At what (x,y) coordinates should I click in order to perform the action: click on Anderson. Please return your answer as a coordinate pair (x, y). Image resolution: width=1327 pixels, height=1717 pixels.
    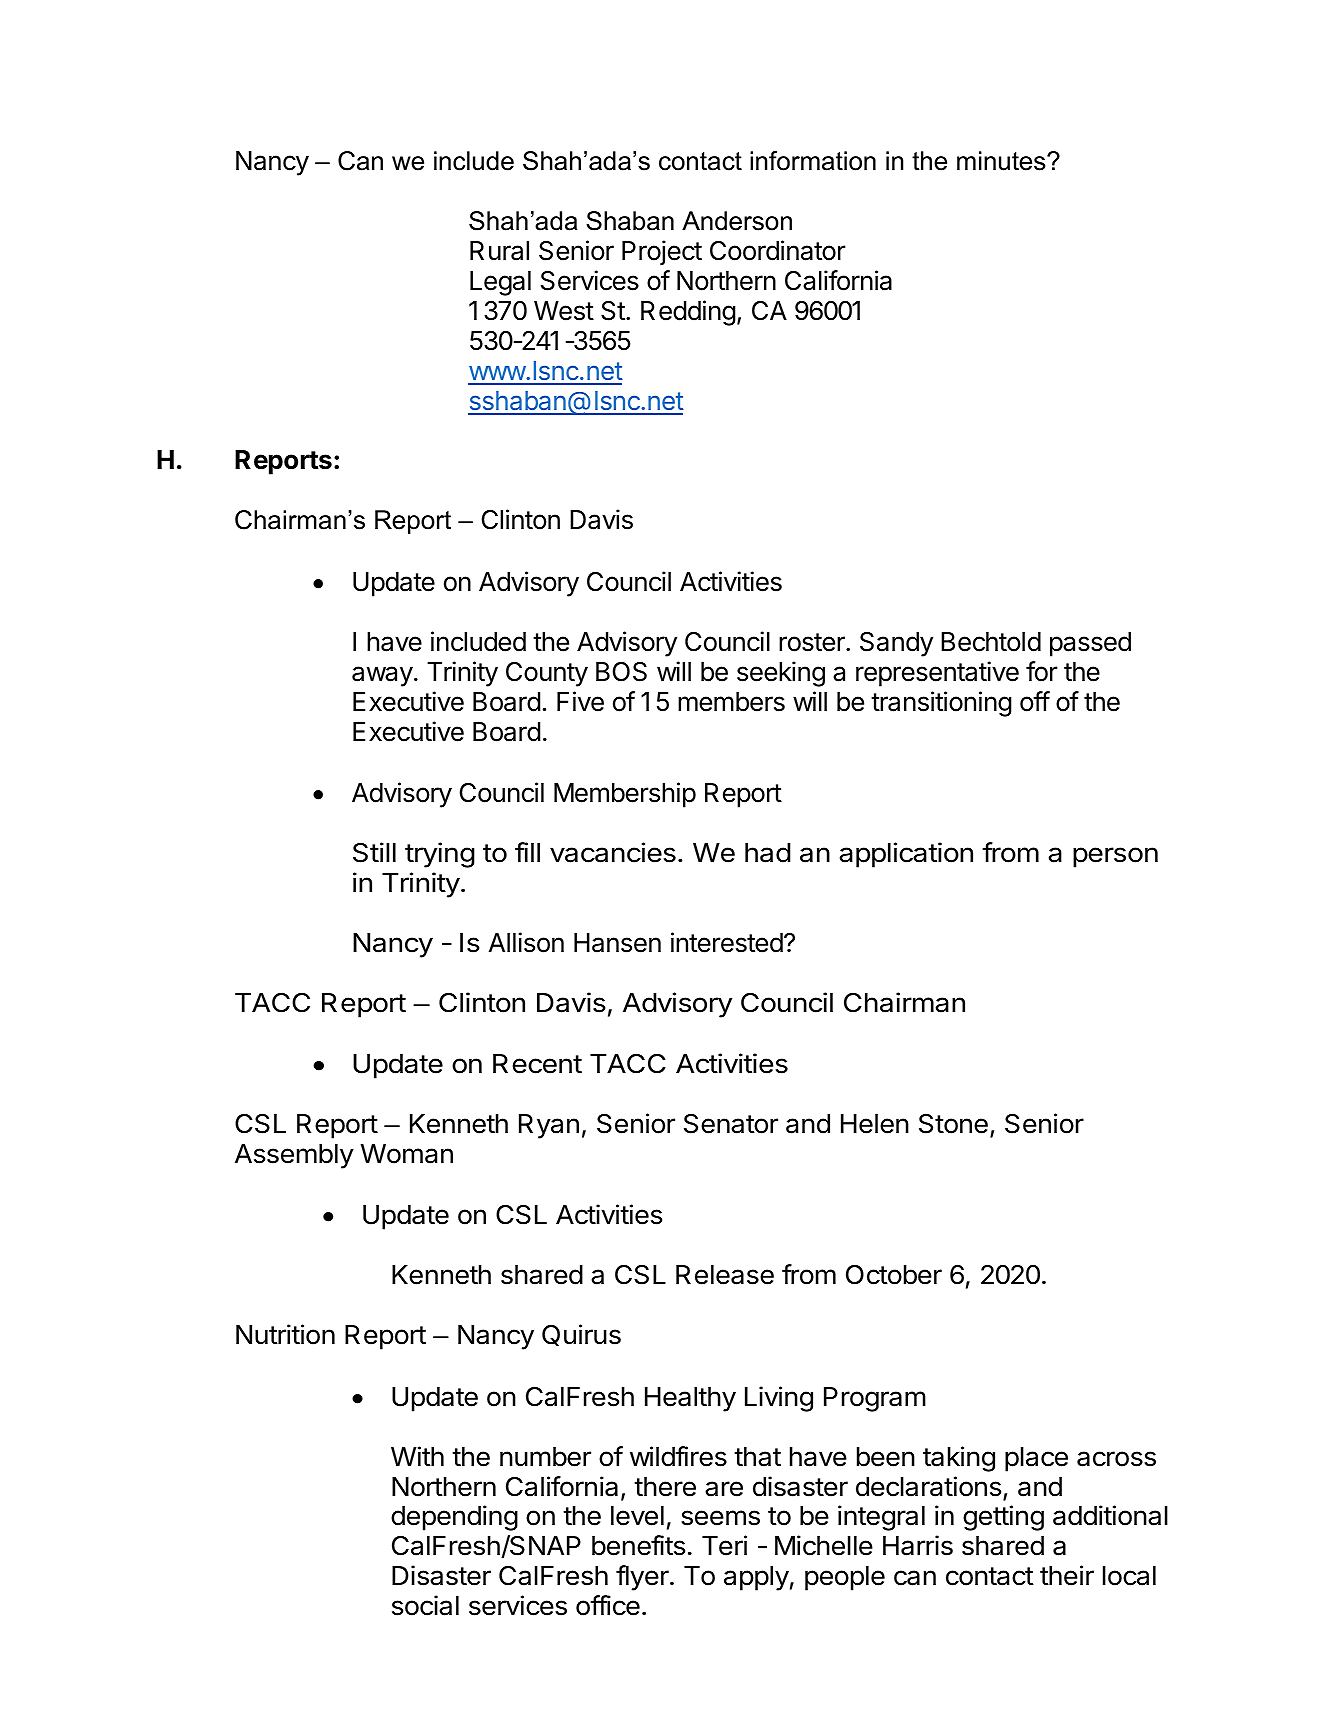
    Looking at the image, I should click on (737, 221).
